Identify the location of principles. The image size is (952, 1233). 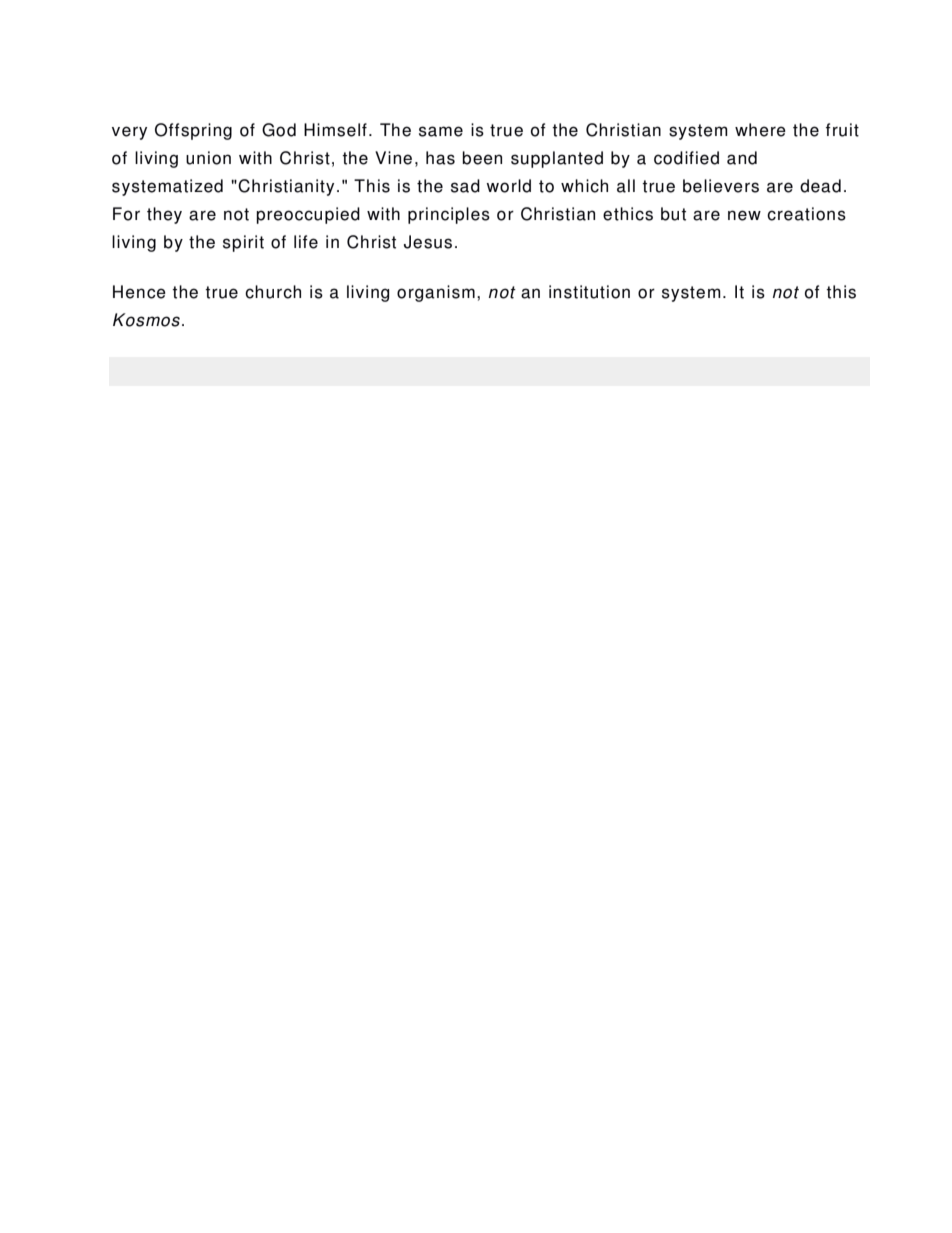
(449, 215).
